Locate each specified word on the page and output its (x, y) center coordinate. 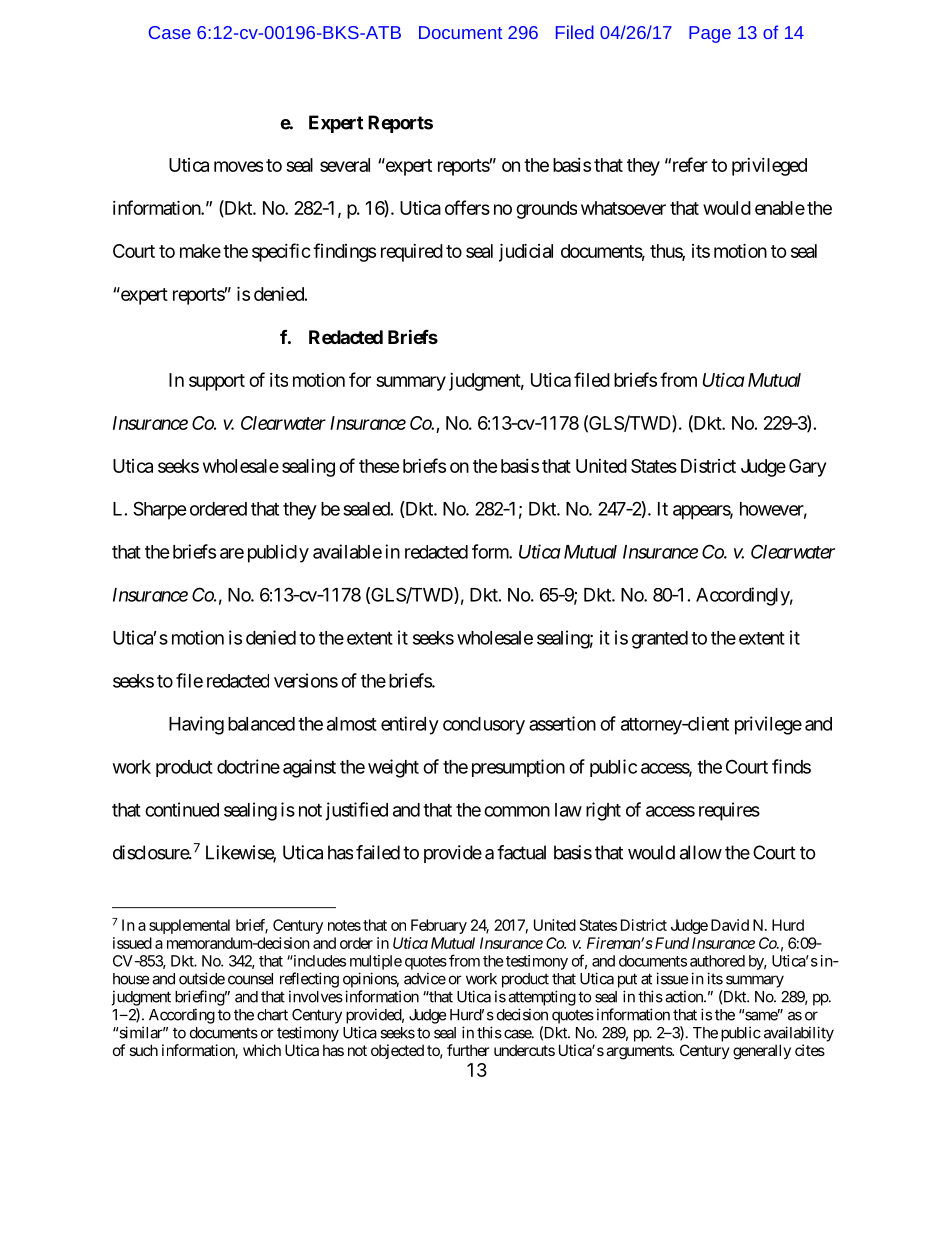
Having (196, 725)
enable (780, 208)
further (468, 1050)
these (379, 466)
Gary (807, 468)
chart (272, 1015)
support (217, 382)
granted (660, 640)
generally (762, 1052)
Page (710, 34)
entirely (410, 725)
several (345, 165)
